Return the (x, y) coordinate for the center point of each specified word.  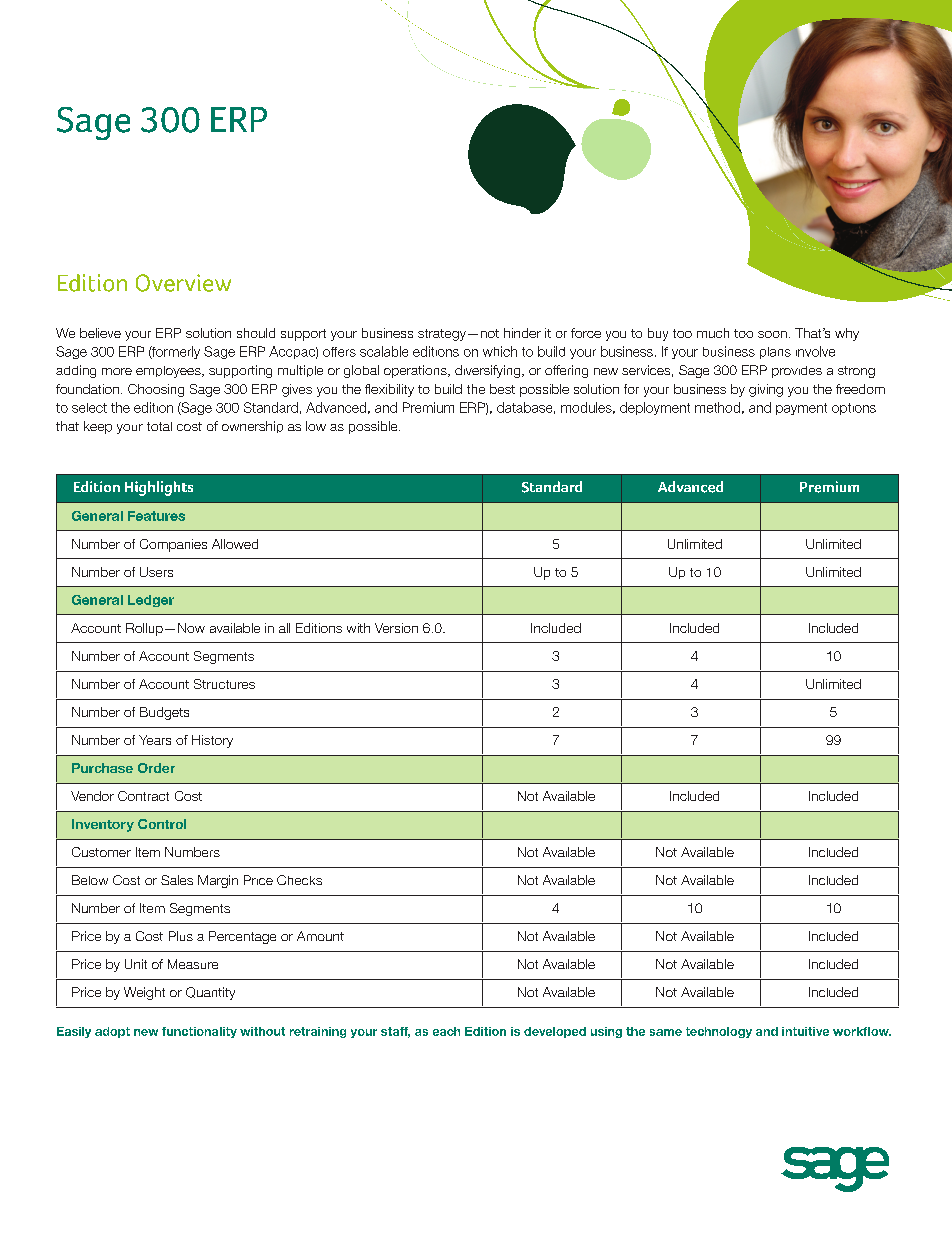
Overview (183, 283)
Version (396, 628)
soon (772, 334)
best (502, 389)
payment (801, 409)
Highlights (159, 488)
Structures (224, 684)
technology (719, 1032)
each (446, 1031)
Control (162, 824)
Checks (299, 880)
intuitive (805, 1031)
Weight (144, 993)
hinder (522, 333)
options (854, 409)
